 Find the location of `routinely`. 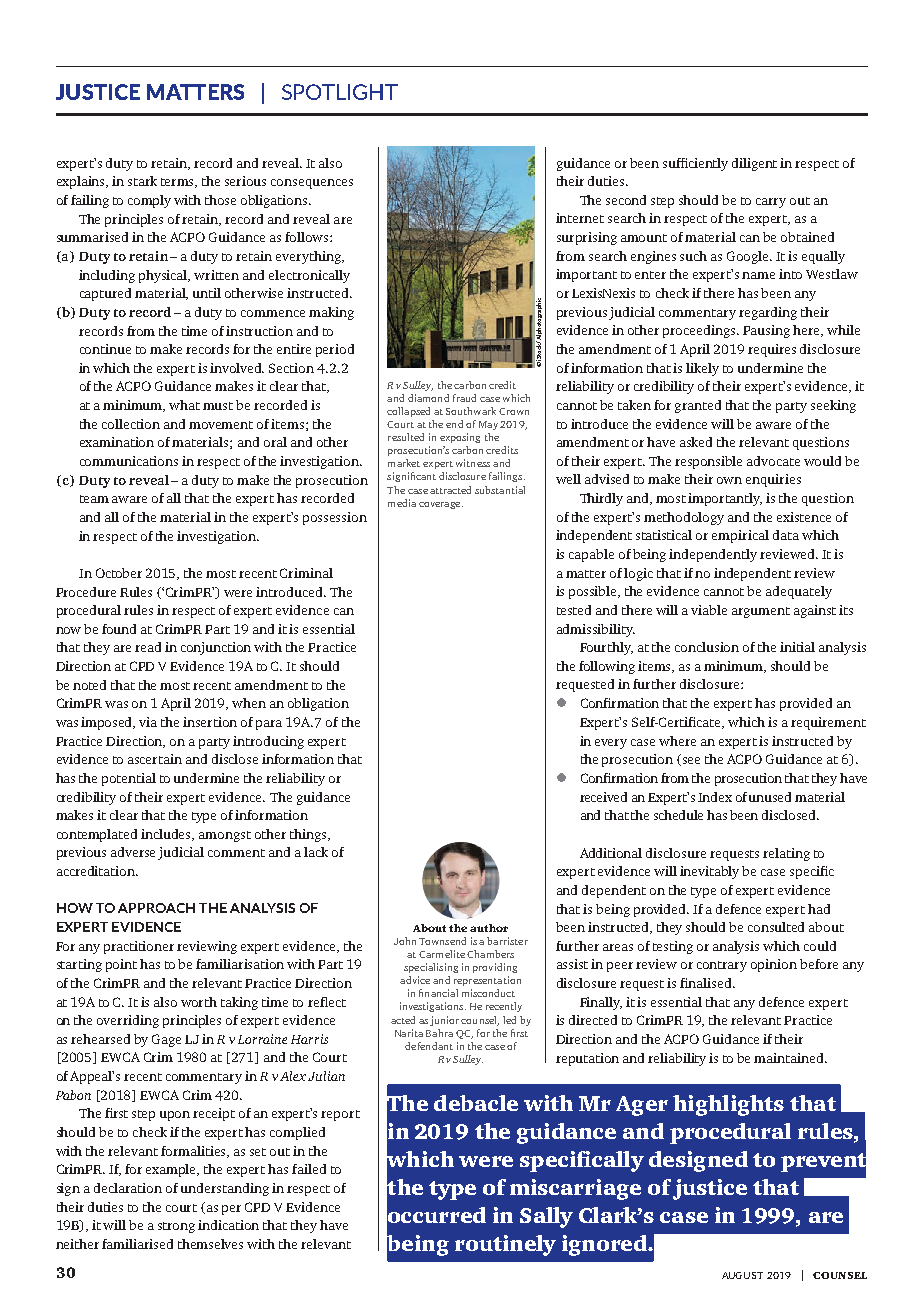

routinely is located at coordinates (505, 1245).
